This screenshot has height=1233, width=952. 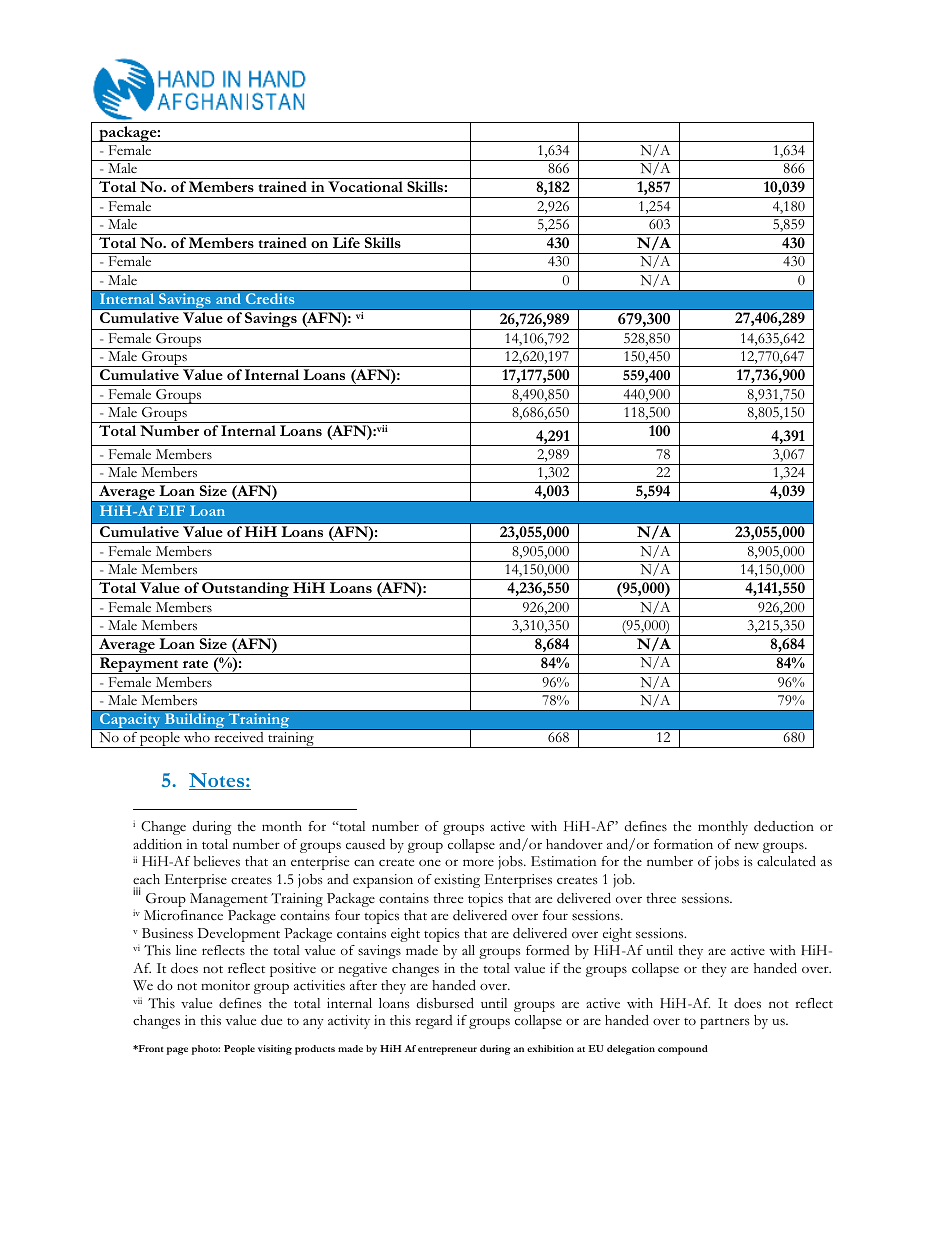 What do you see at coordinates (195, 664) in the screenshot?
I see `rate` at bounding box center [195, 664].
